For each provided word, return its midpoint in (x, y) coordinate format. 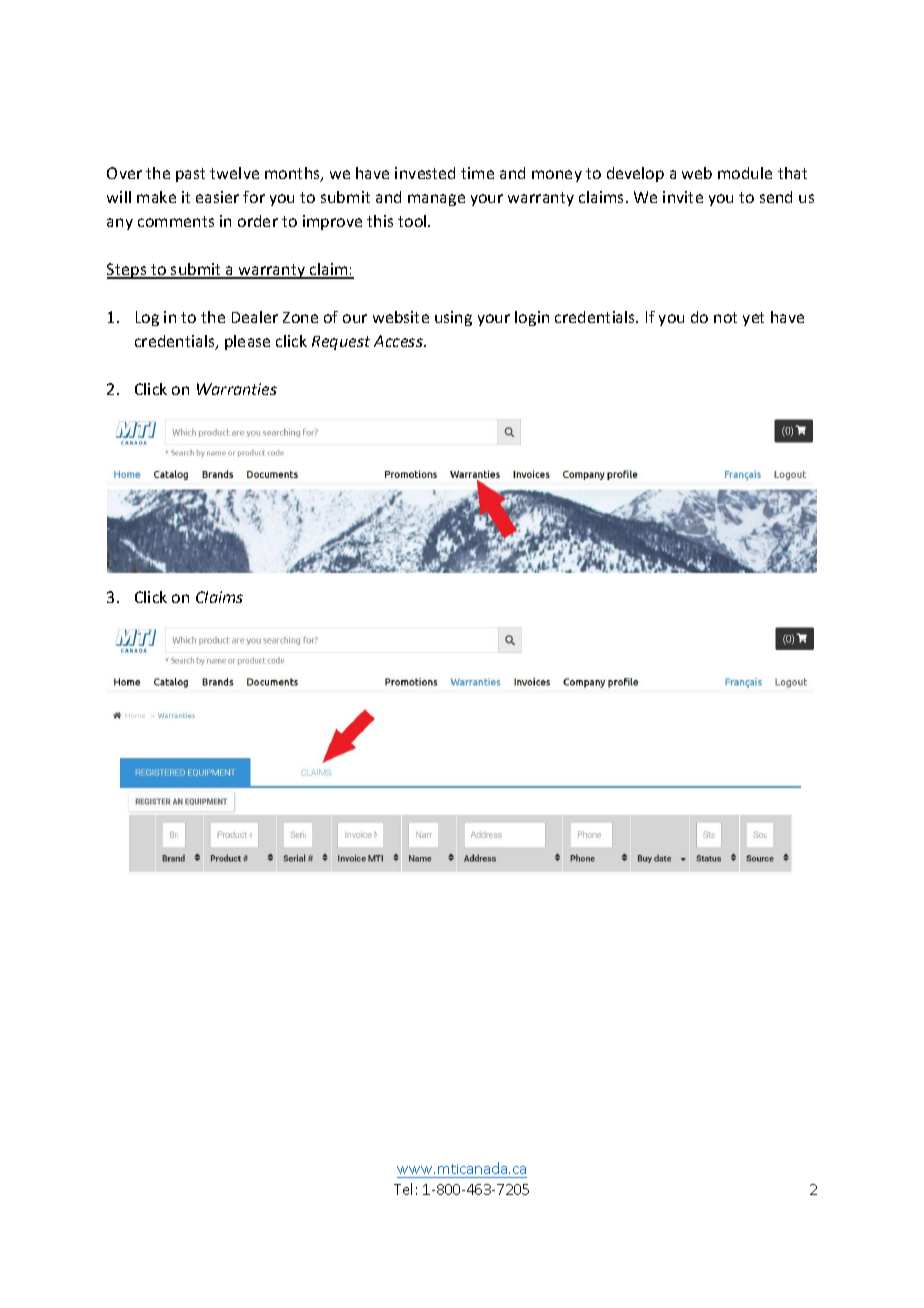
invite (683, 197)
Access (399, 341)
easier (217, 197)
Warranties (237, 389)
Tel (403, 1189)
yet (753, 319)
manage (436, 200)
